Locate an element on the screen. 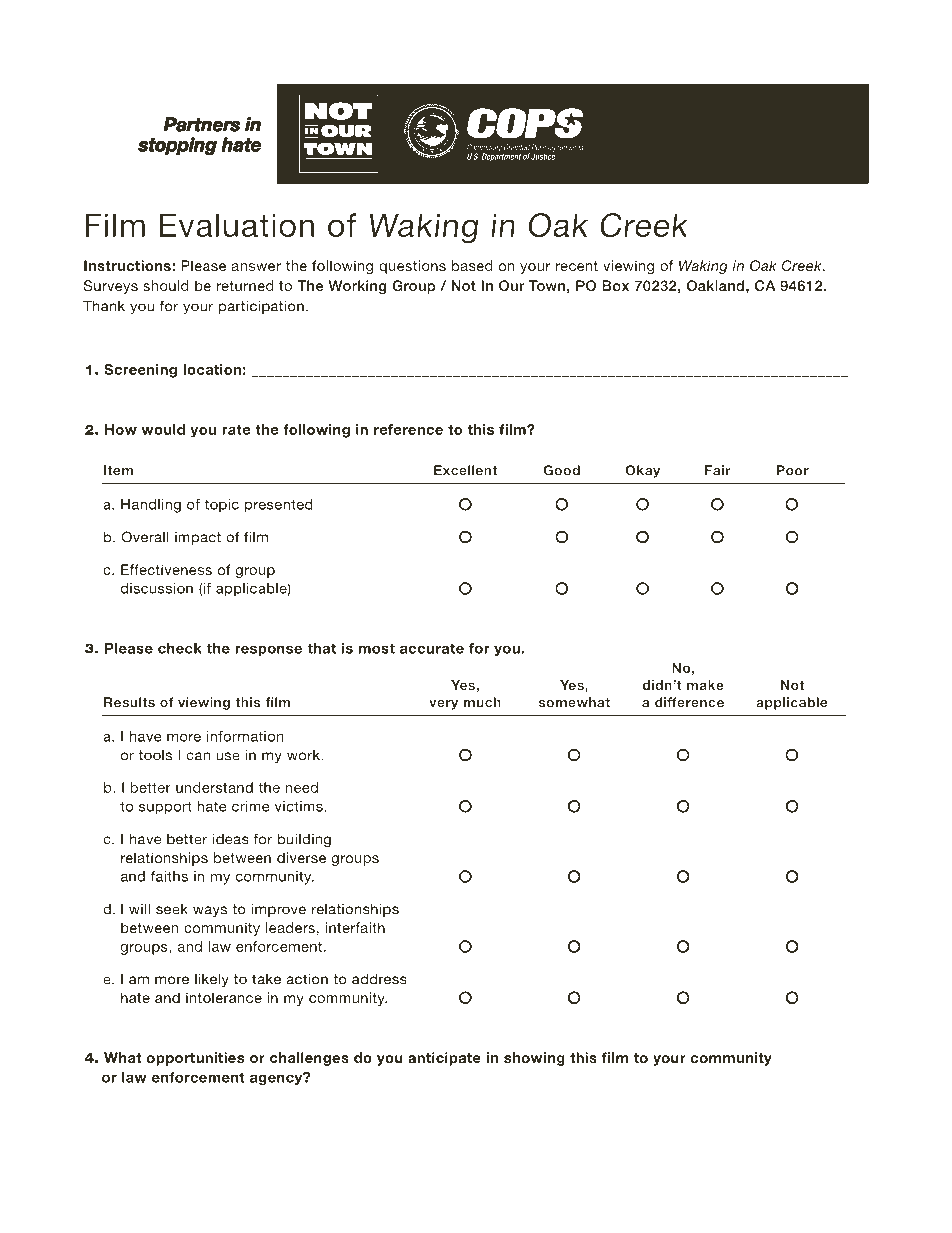 This screenshot has width=952, height=1233. most is located at coordinates (377, 648).
